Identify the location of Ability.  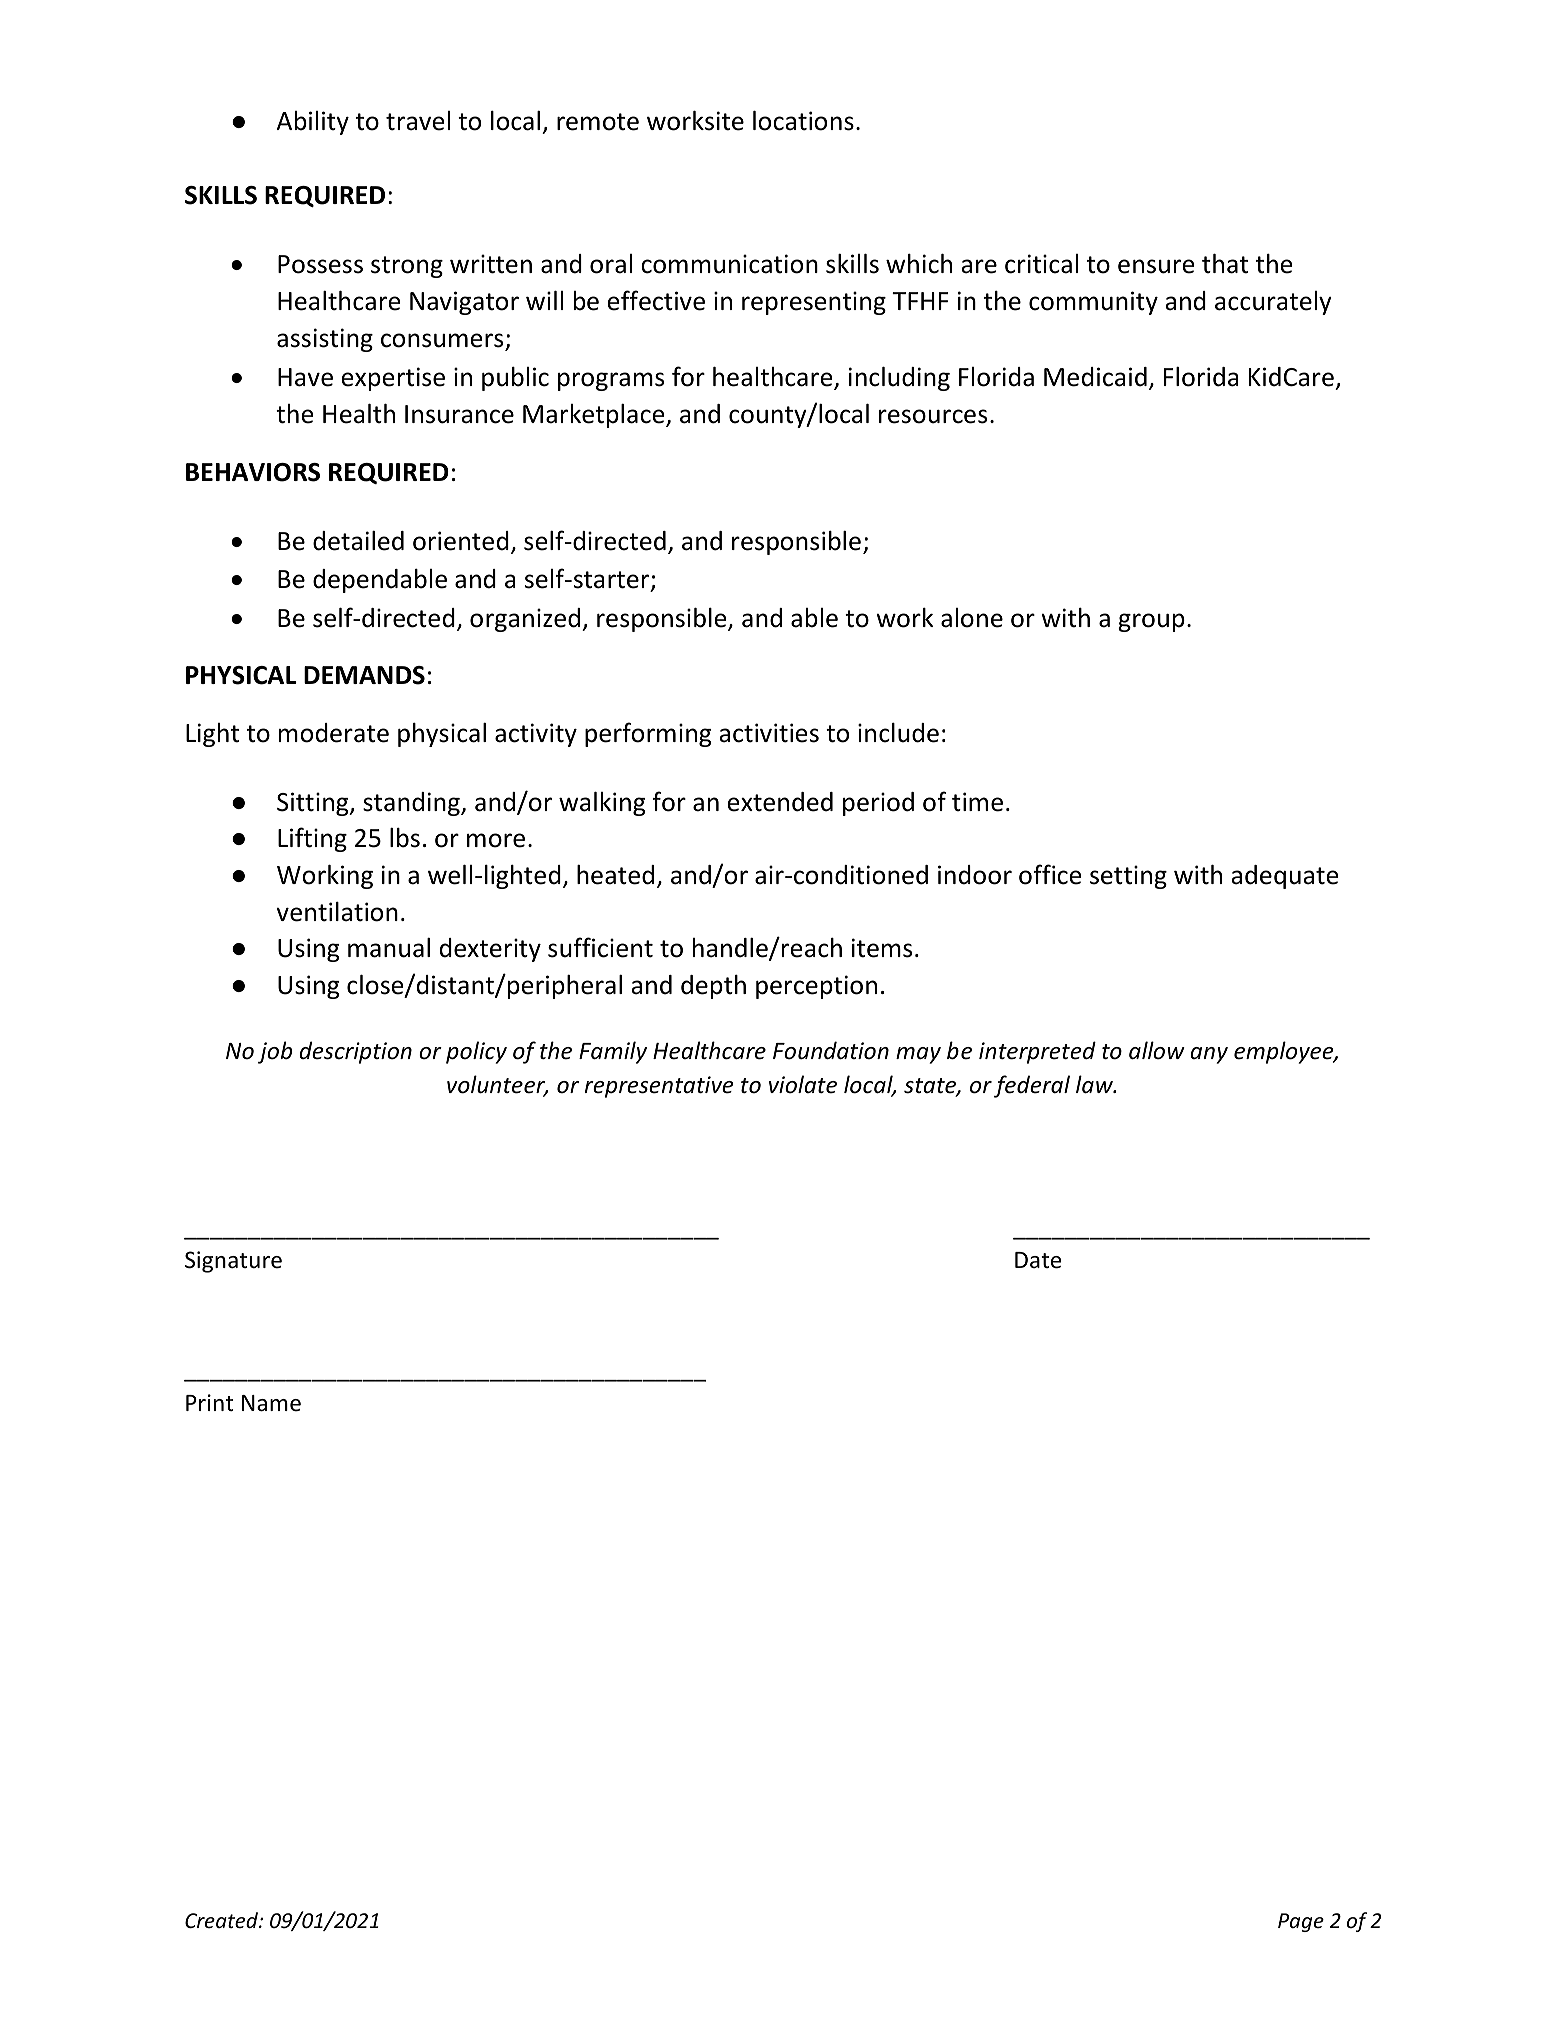
(313, 123).
